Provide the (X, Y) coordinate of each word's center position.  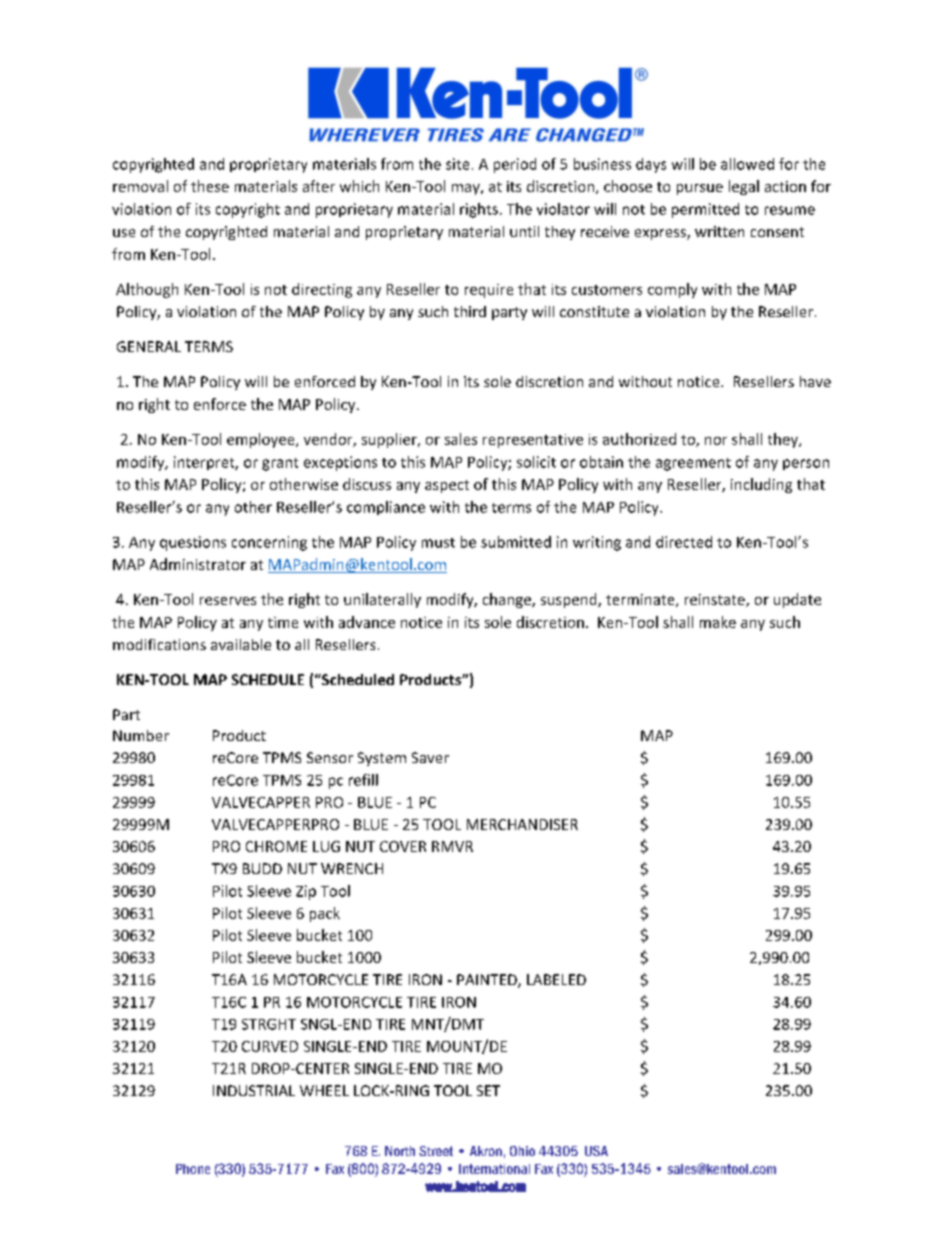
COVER (403, 846)
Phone (193, 1169)
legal (744, 187)
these (210, 186)
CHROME (276, 846)
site (457, 164)
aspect (447, 486)
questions (193, 543)
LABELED (556, 979)
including (761, 485)
